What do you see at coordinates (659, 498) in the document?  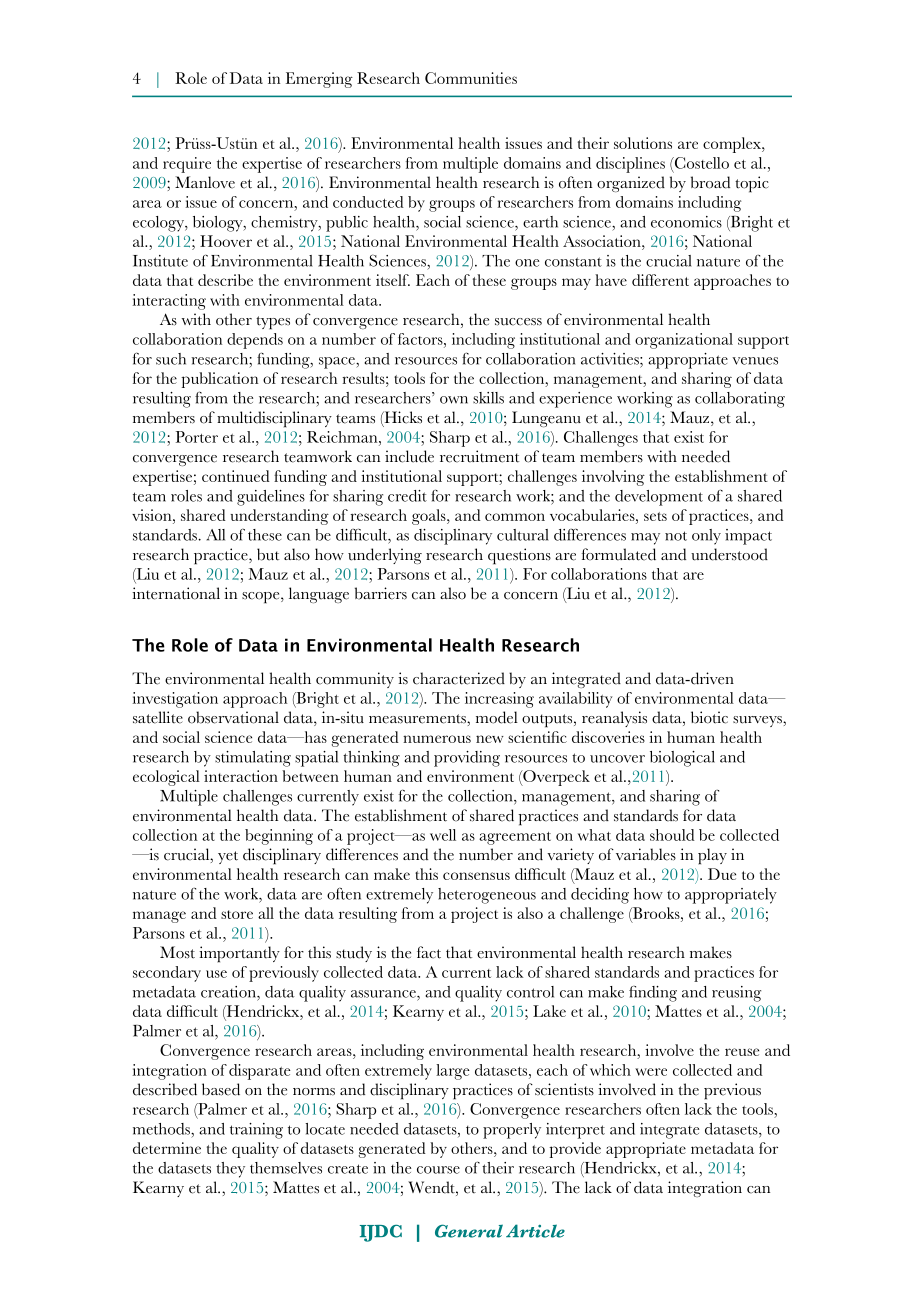 I see `development` at bounding box center [659, 498].
